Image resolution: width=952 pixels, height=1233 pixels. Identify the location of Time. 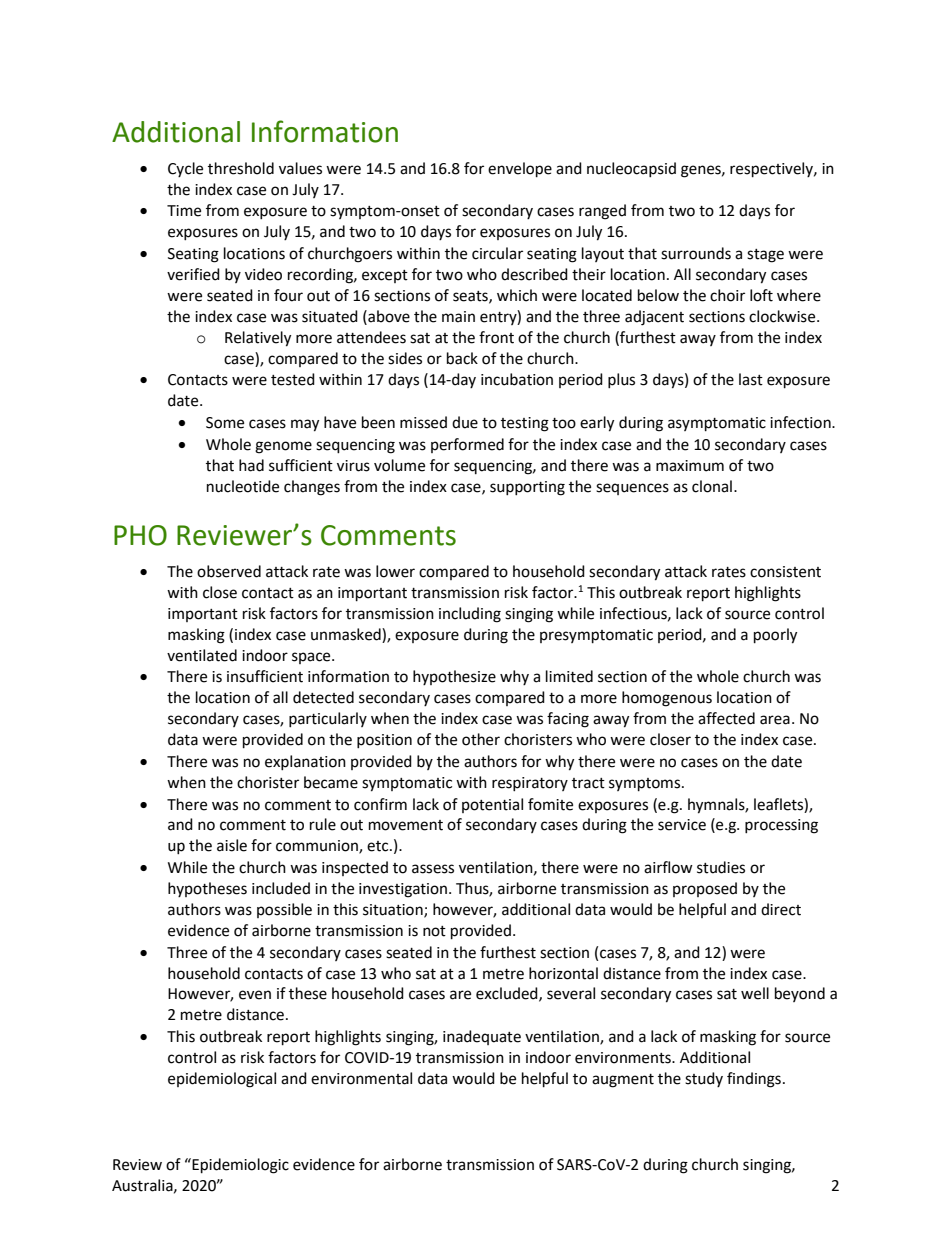
(184, 211).
